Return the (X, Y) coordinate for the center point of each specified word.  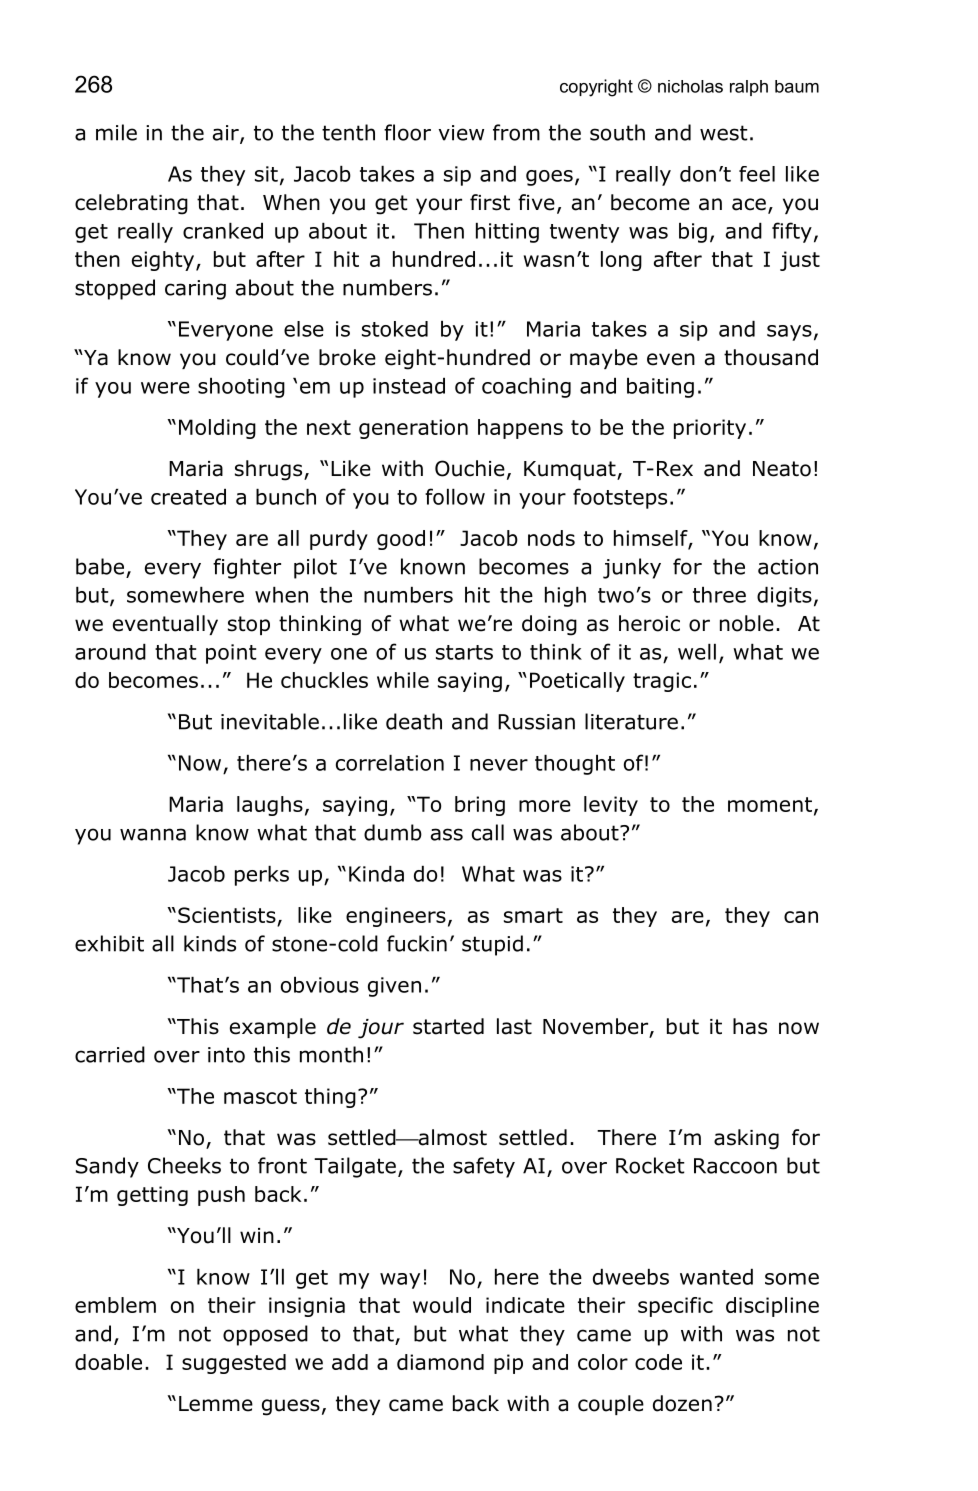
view (461, 133)
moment (770, 804)
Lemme (216, 1404)
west (724, 133)
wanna (153, 834)
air (227, 134)
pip (508, 1364)
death (414, 721)
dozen (682, 1403)
